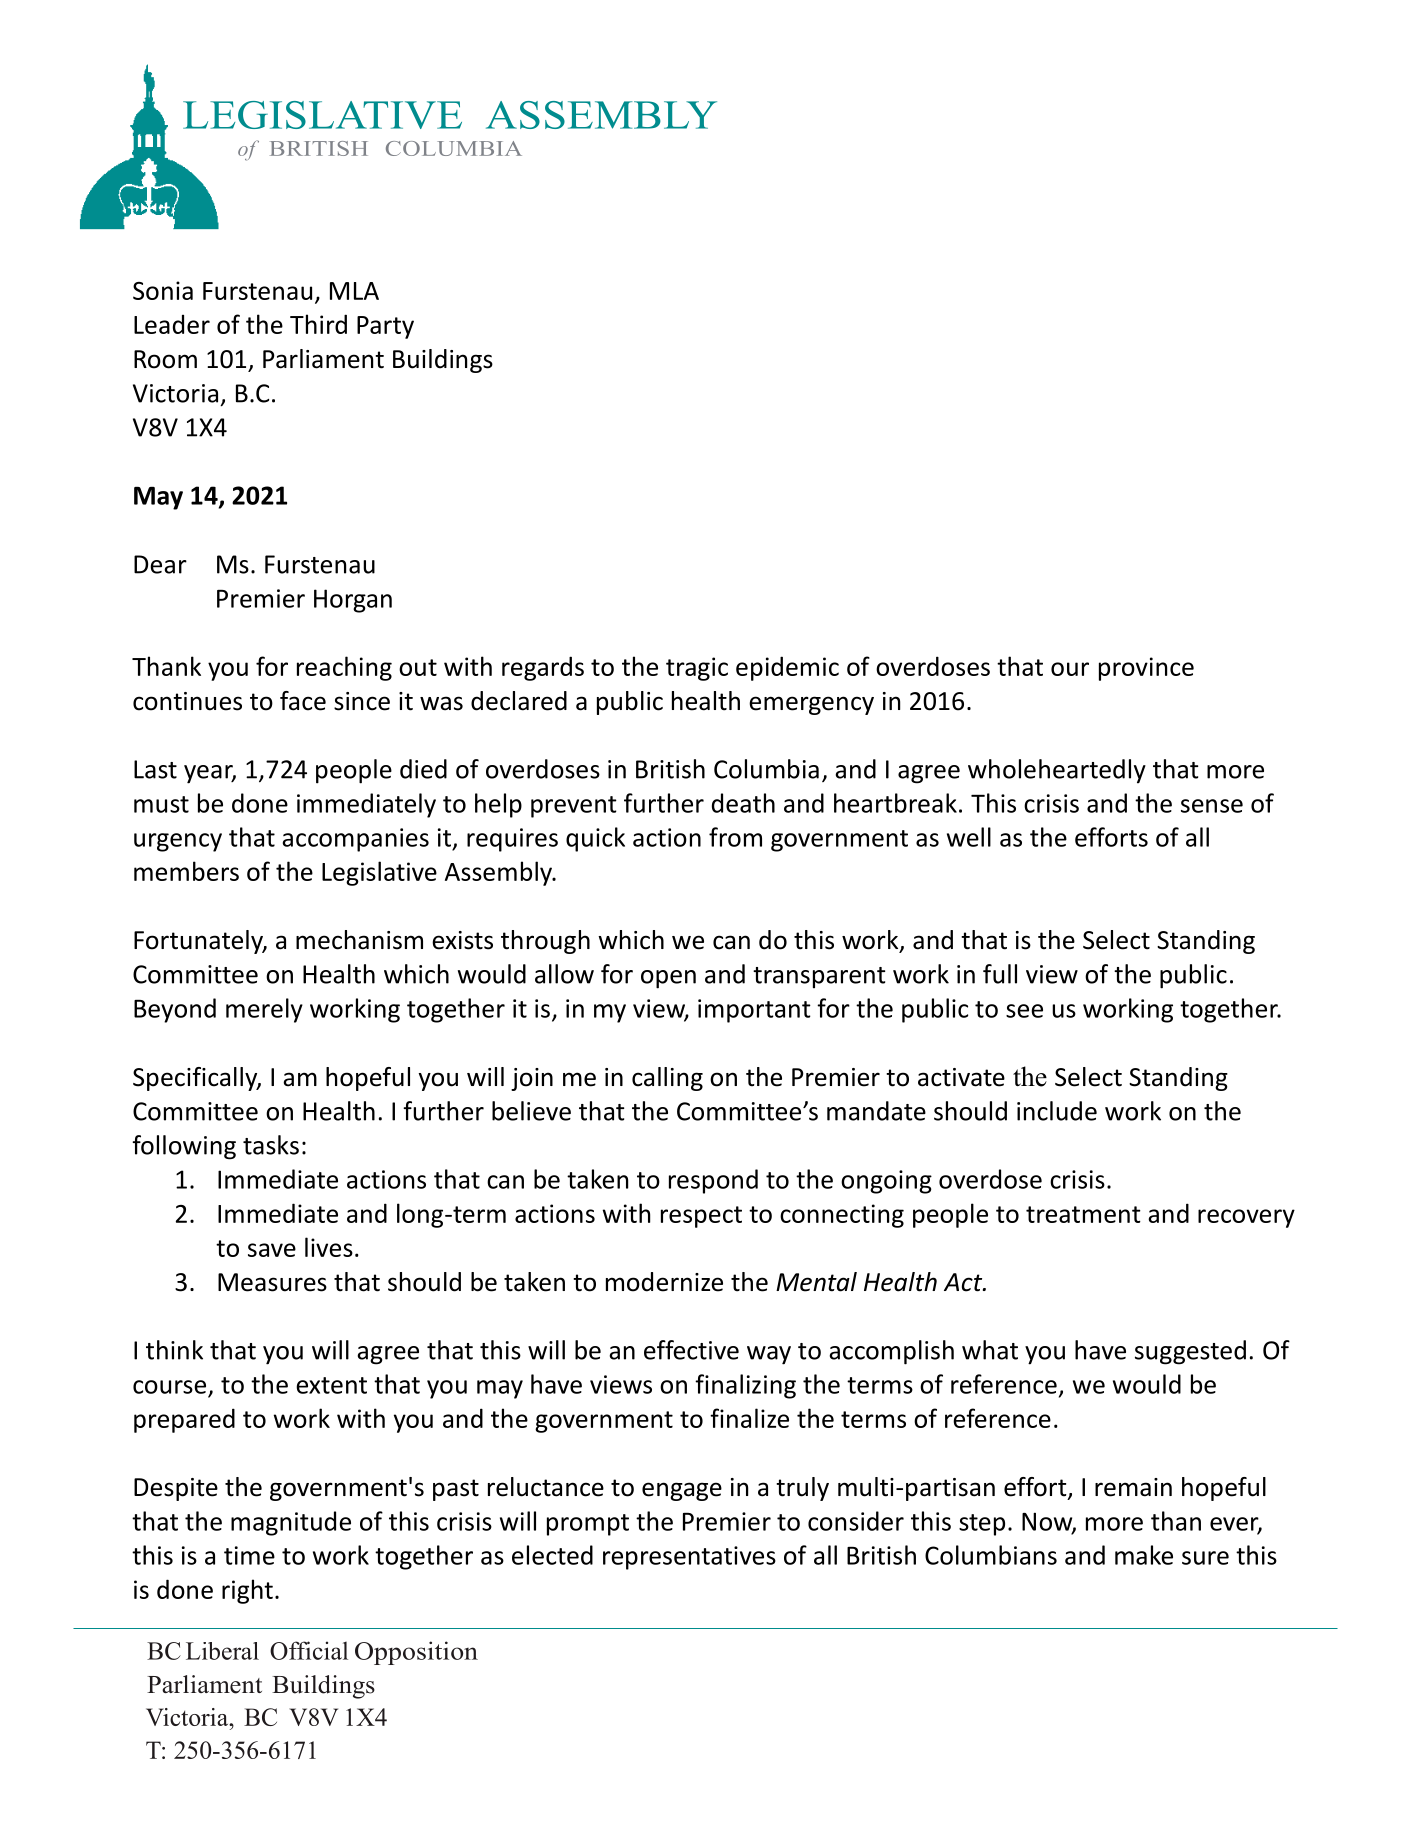  What do you see at coordinates (385, 327) in the page?
I see `Party` at bounding box center [385, 327].
